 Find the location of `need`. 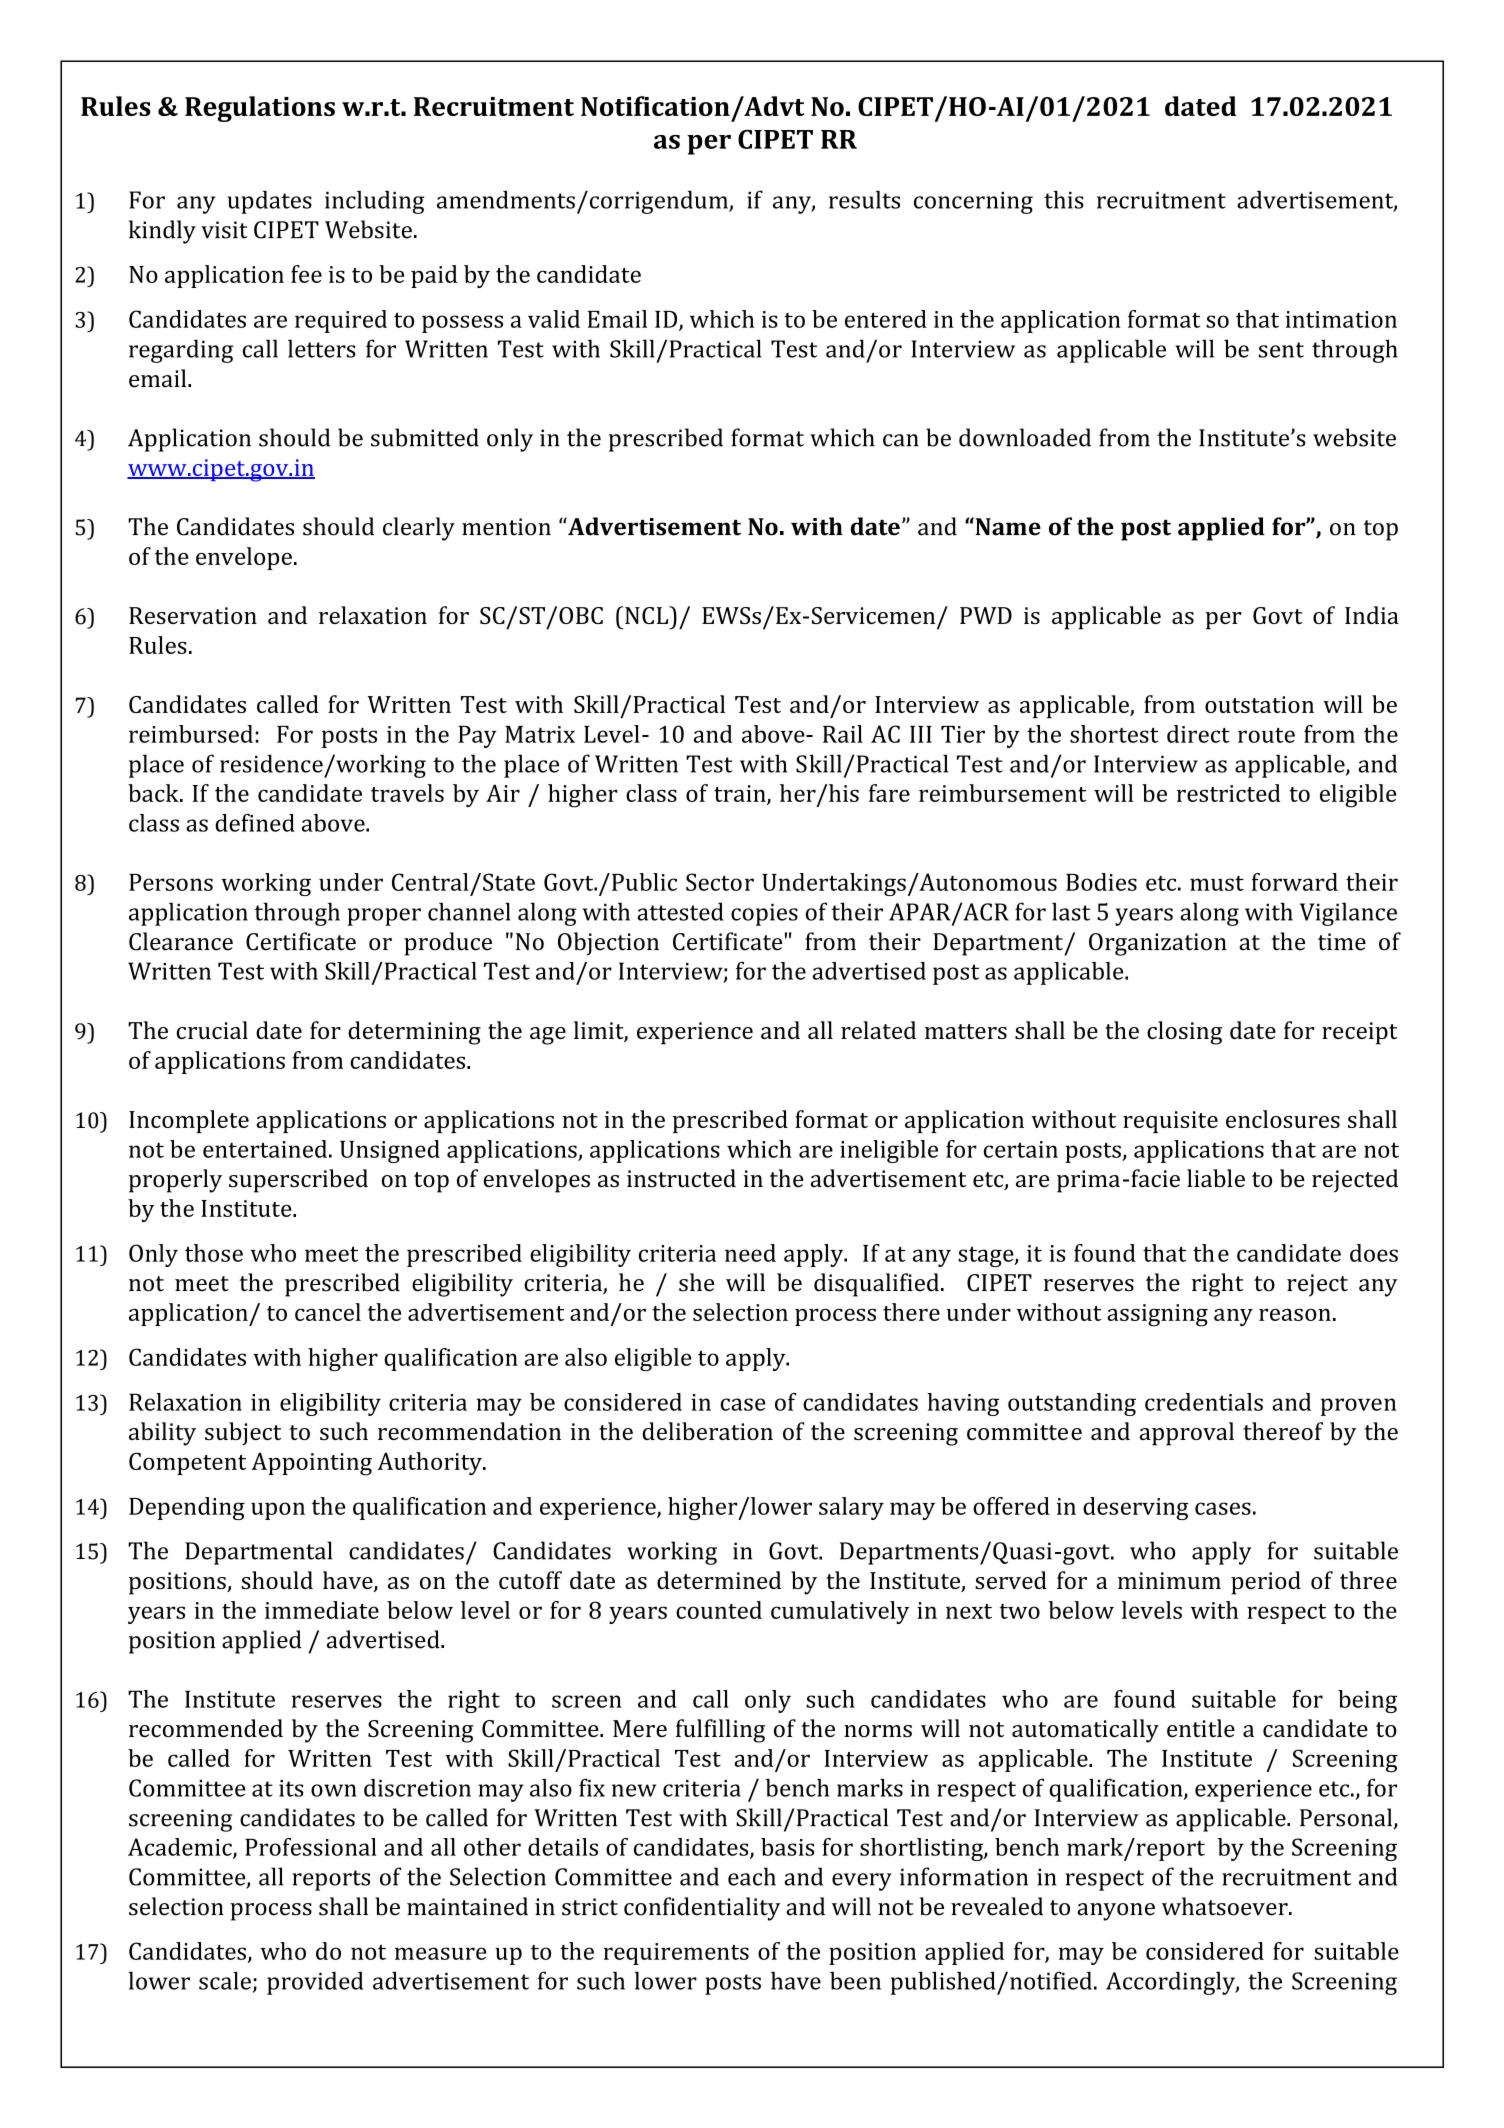

need is located at coordinates (750, 1253).
